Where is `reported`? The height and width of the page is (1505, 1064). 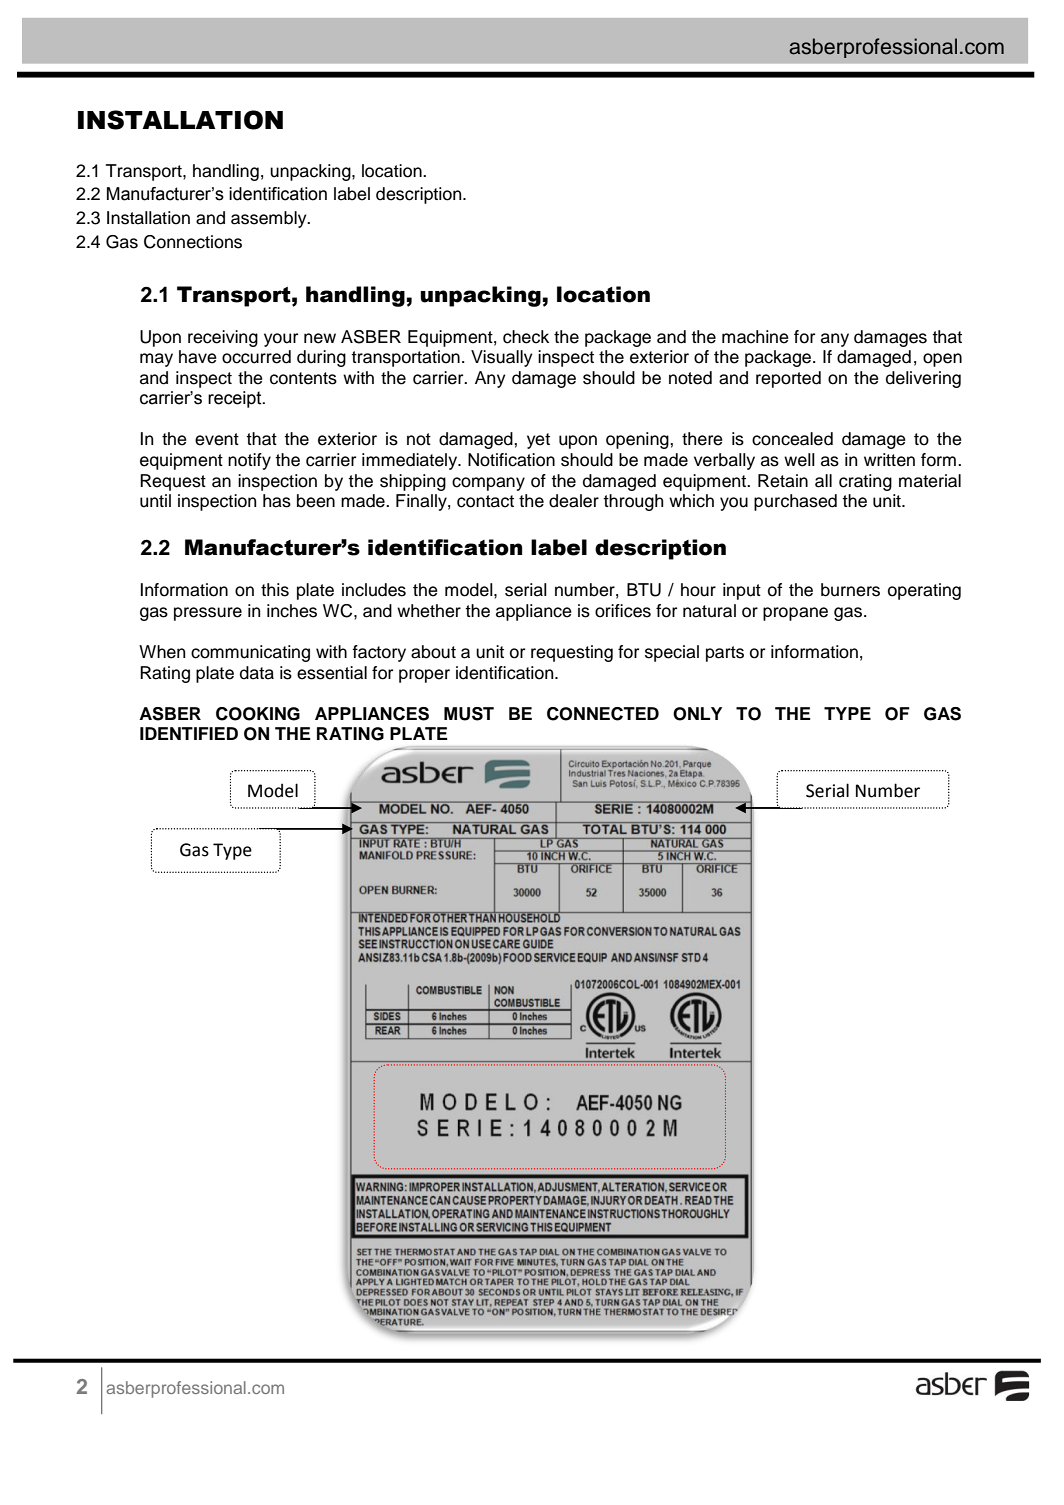
reported is located at coordinates (788, 379).
